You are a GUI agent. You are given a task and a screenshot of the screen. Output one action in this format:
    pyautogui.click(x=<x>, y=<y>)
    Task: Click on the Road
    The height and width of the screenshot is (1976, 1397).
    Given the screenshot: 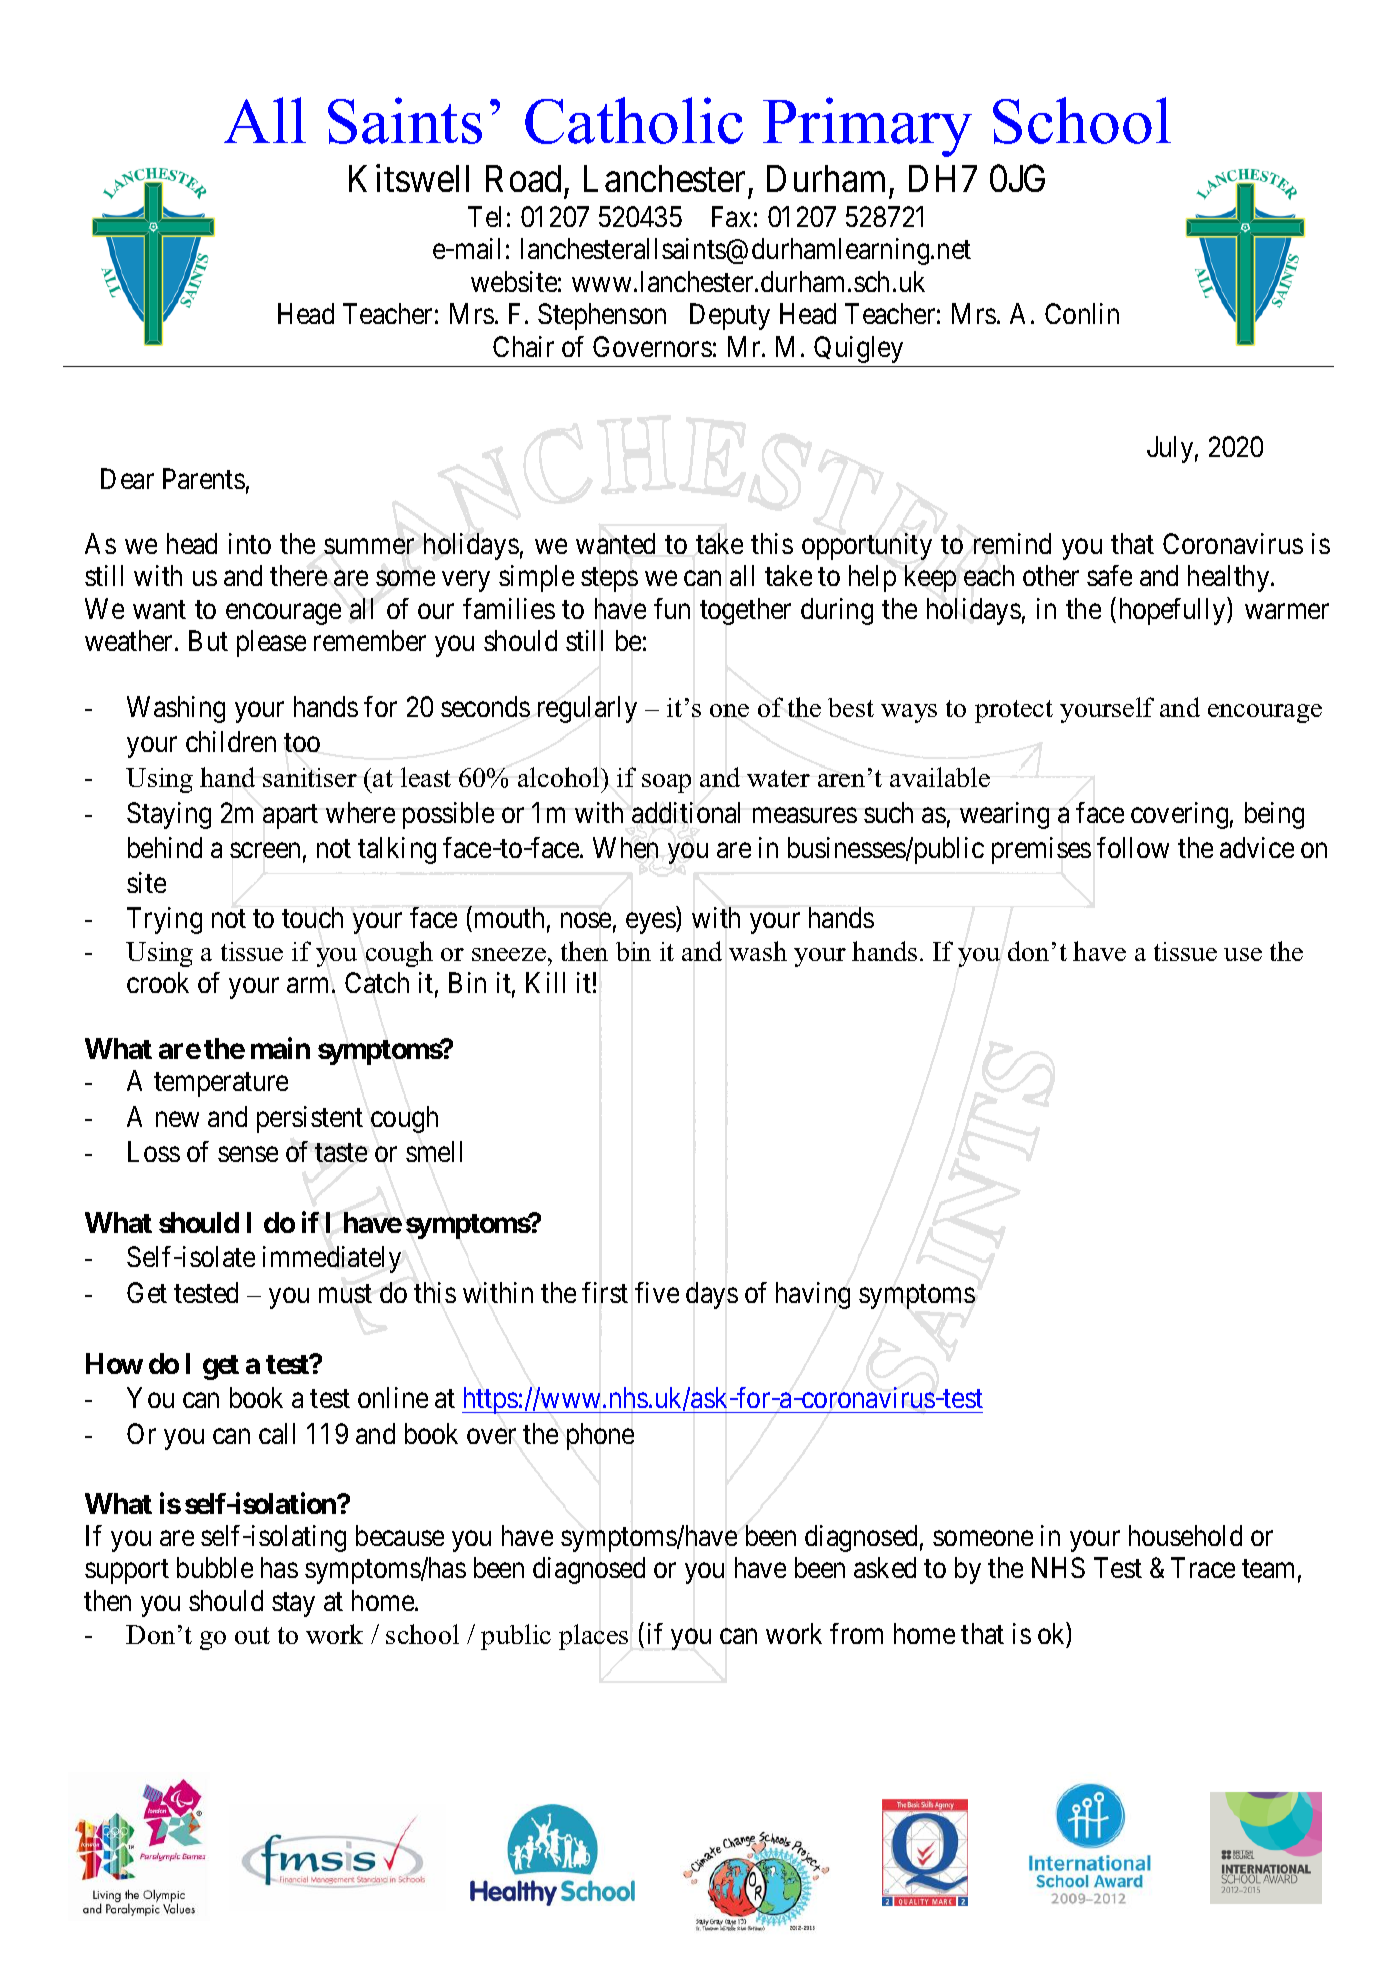 What is the action you would take?
    pyautogui.click(x=523, y=178)
